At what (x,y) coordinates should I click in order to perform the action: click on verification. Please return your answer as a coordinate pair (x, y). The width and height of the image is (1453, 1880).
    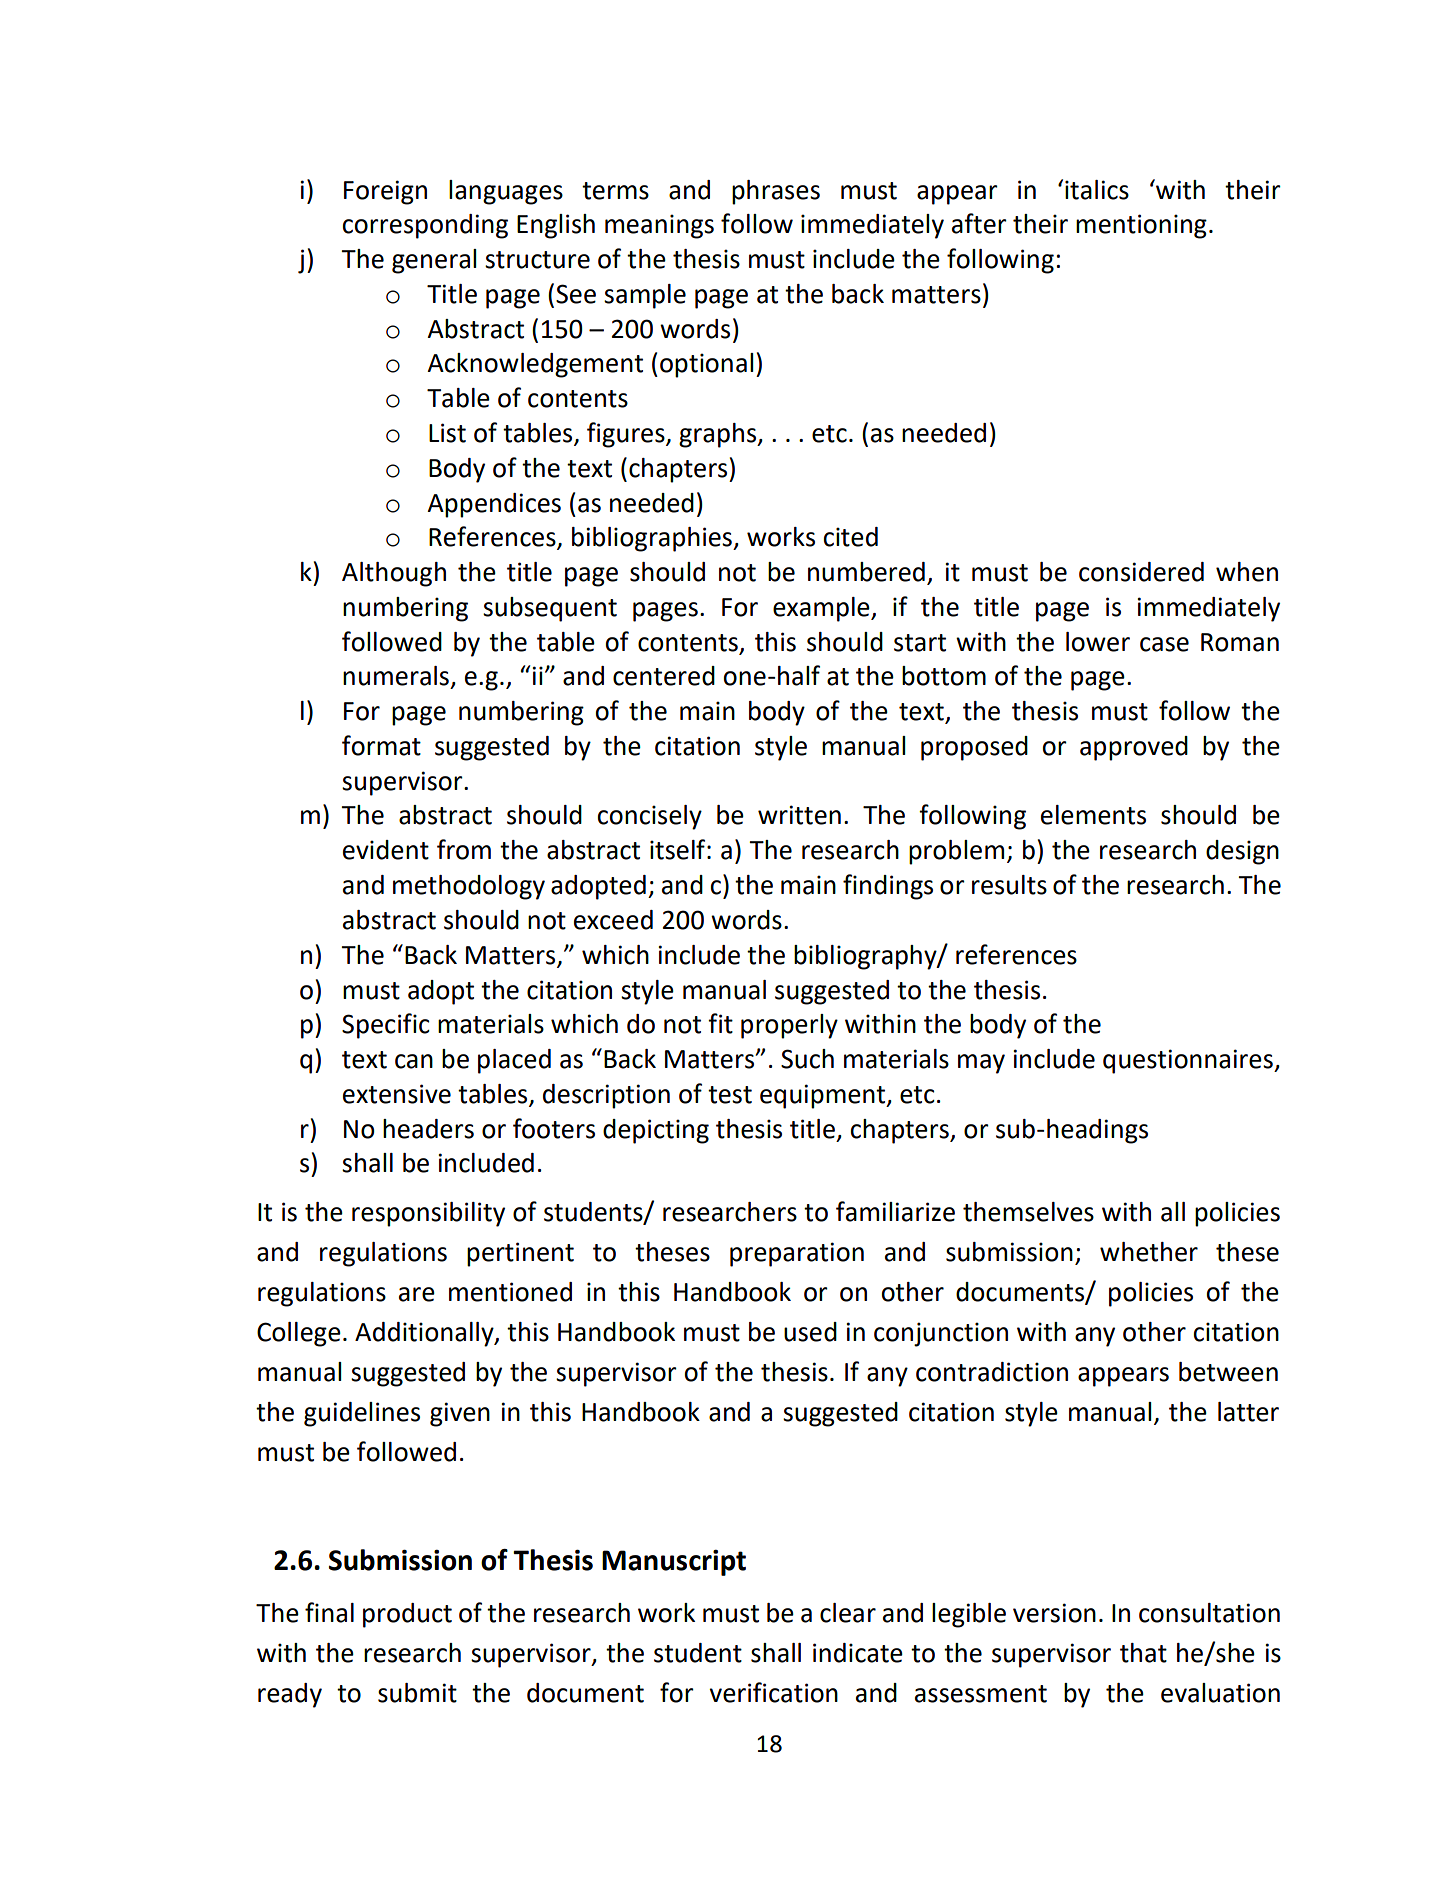
    Looking at the image, I should click on (773, 1692).
